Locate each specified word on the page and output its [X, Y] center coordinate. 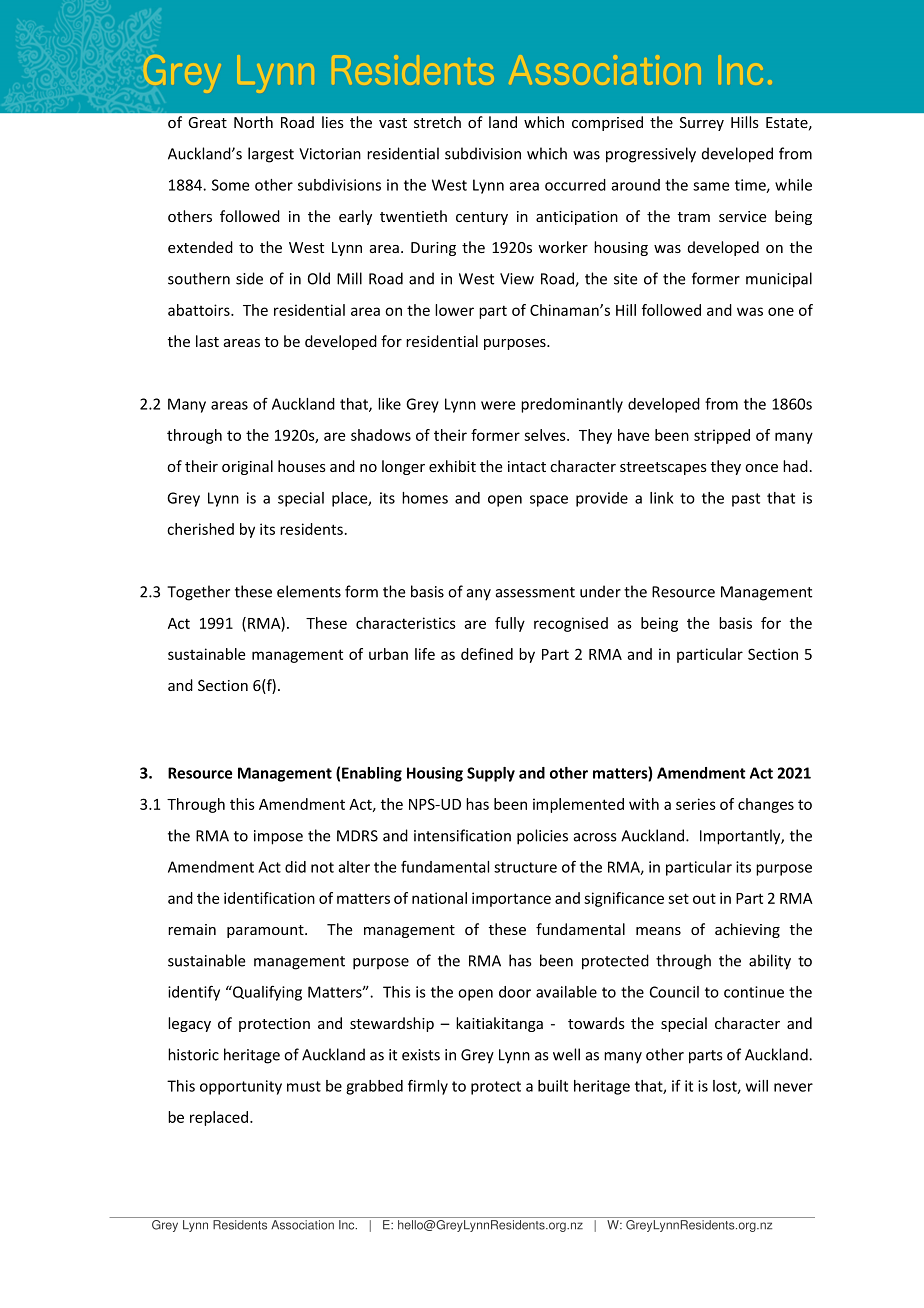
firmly [428, 1087]
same [711, 186]
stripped [722, 436]
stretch [437, 122]
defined [487, 654]
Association [302, 1225]
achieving [747, 930]
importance [511, 899]
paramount [266, 931]
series [696, 804]
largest [271, 155]
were [498, 405]
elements [309, 591]
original [247, 467]
